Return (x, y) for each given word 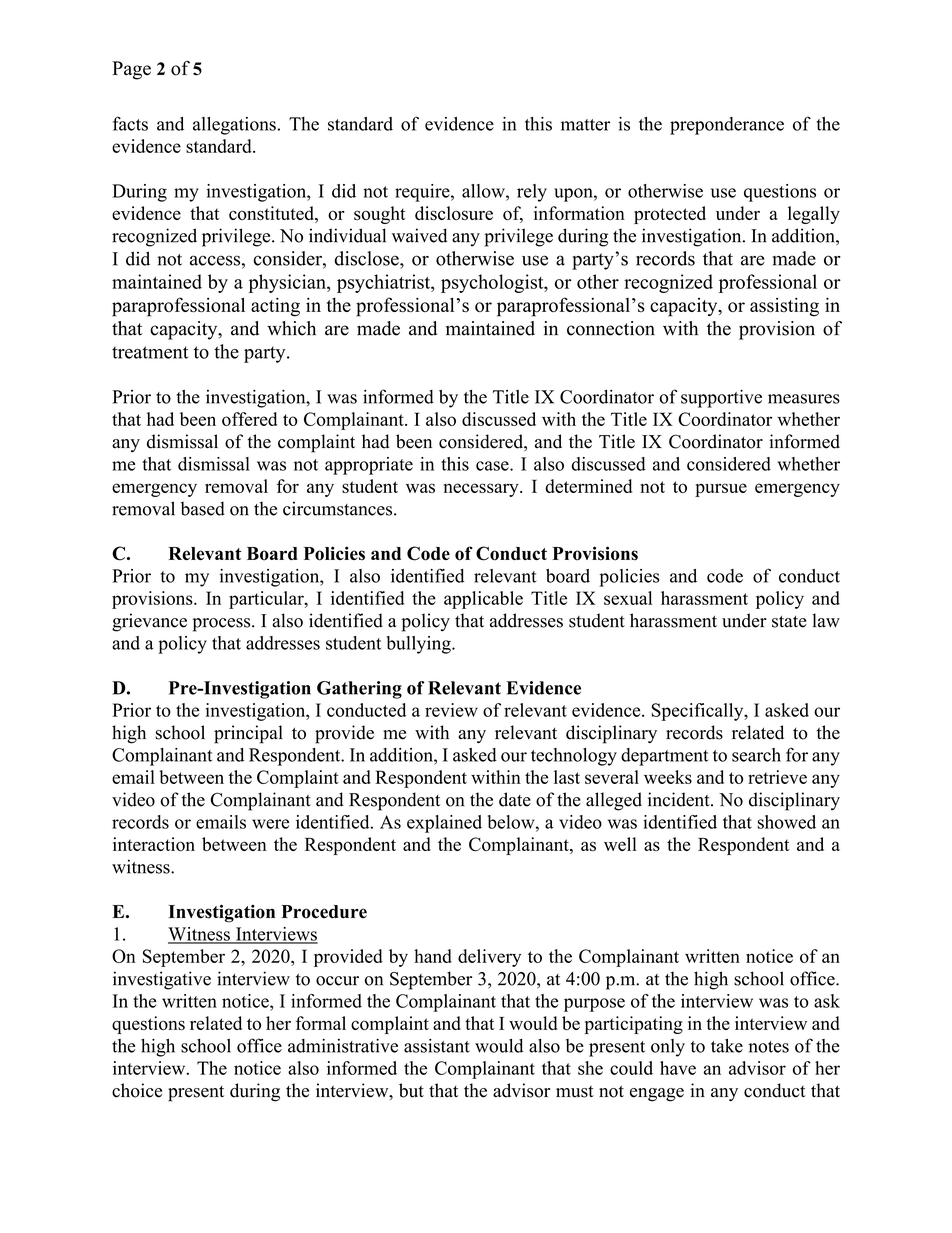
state (789, 622)
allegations (234, 126)
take (727, 1046)
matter (585, 125)
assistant (437, 1046)
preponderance (727, 126)
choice (137, 1090)
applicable (483, 600)
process (223, 625)
